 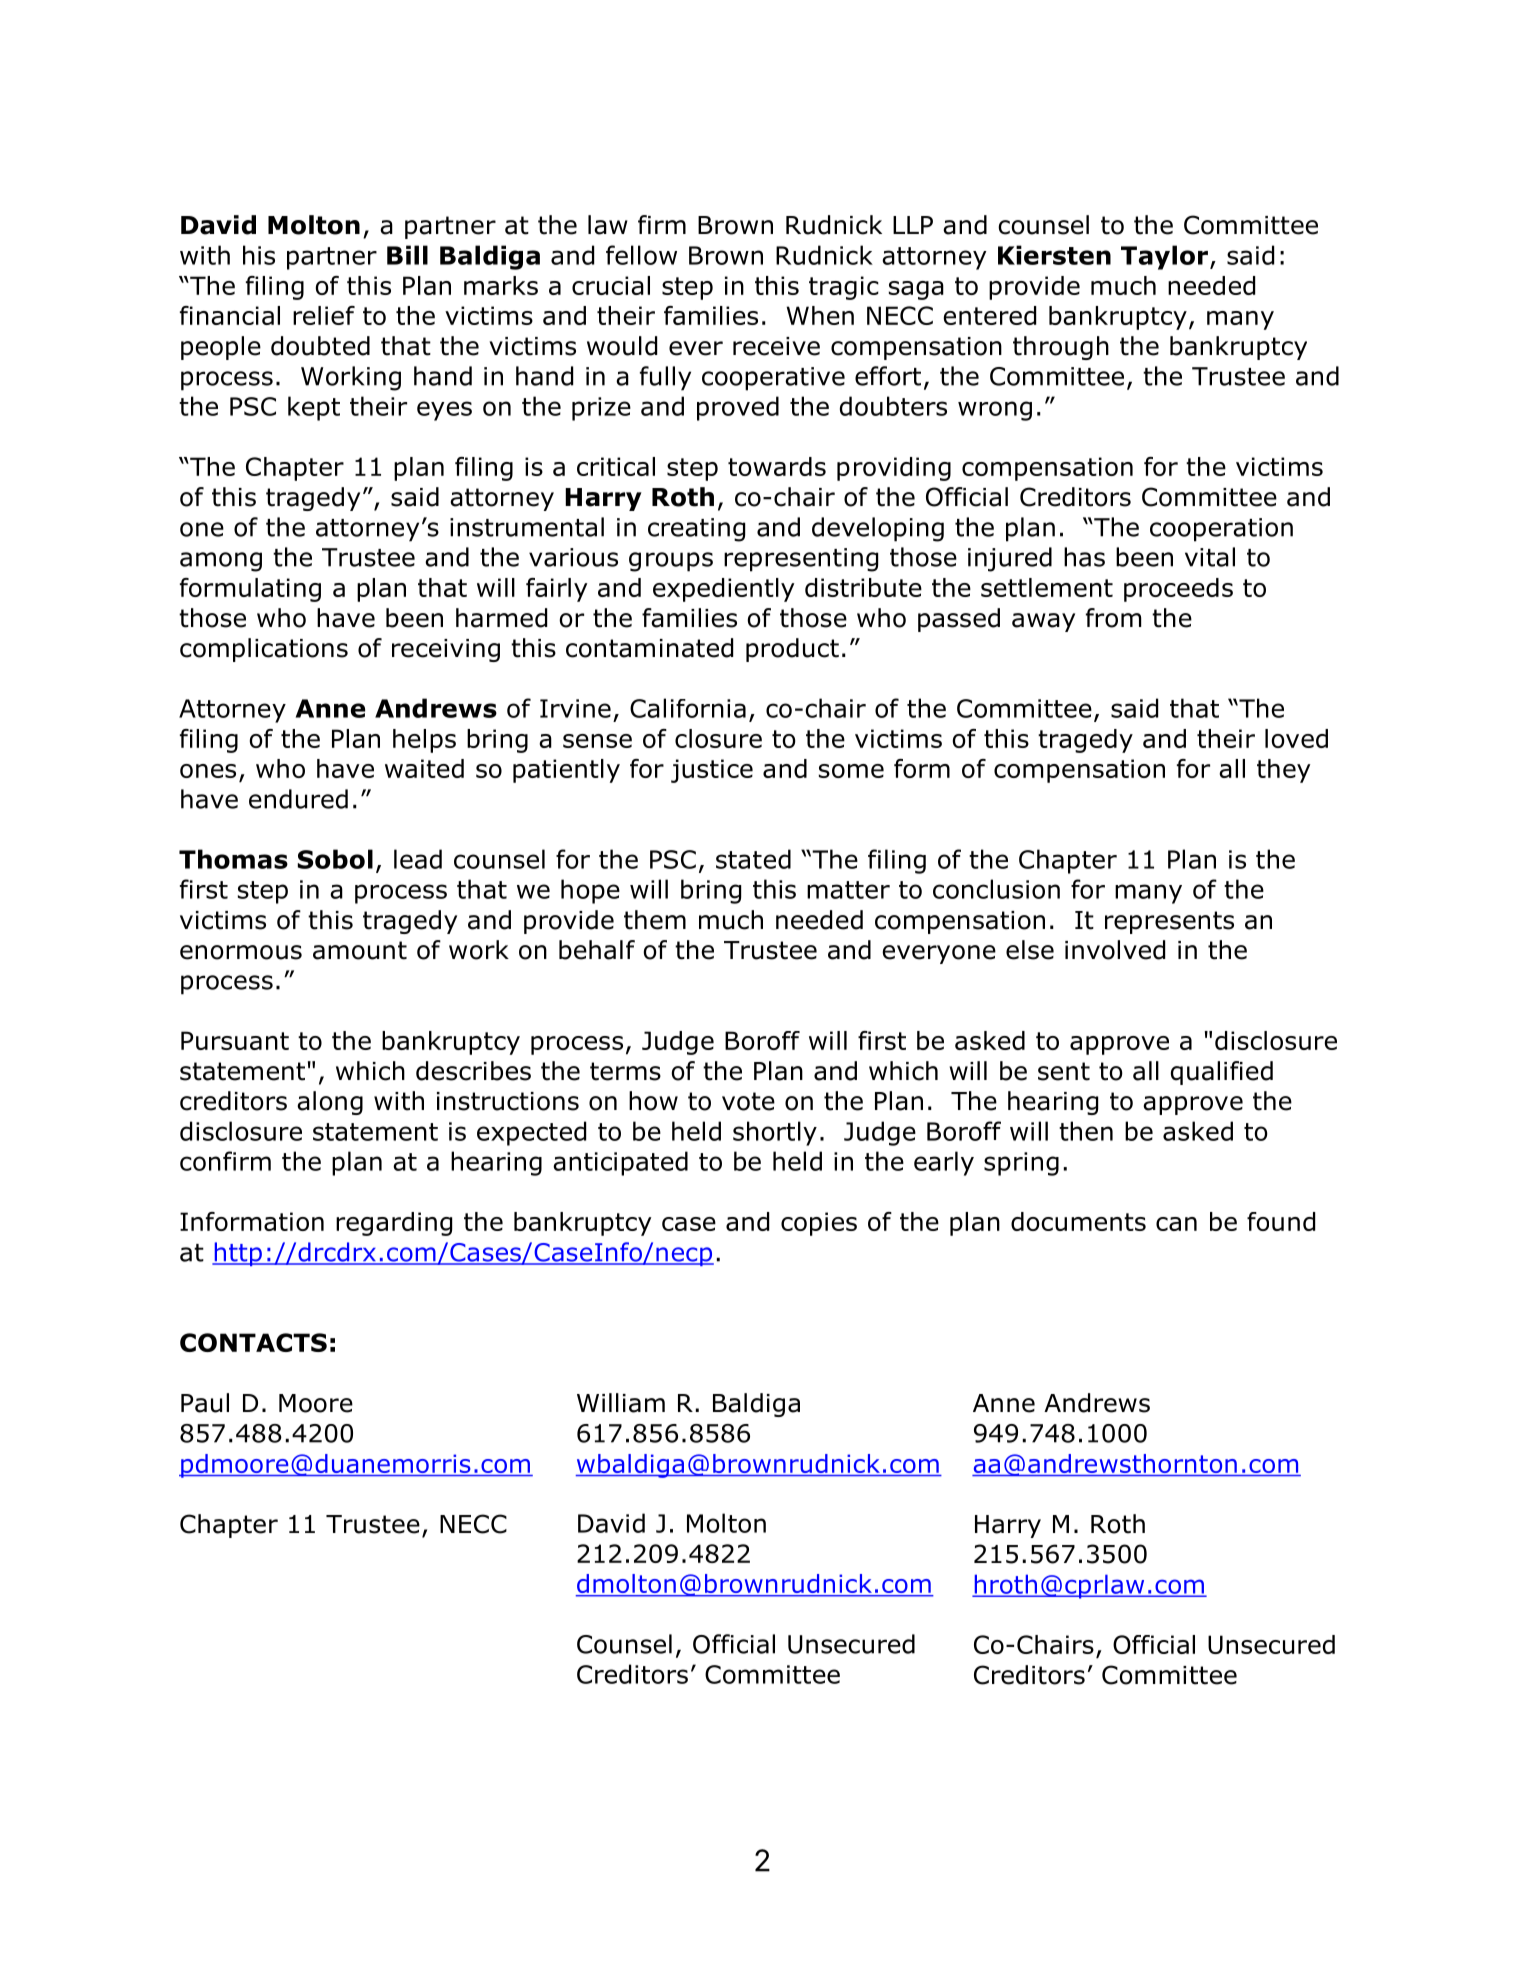 What do you see at coordinates (844, 288) in the screenshot?
I see `tragic` at bounding box center [844, 288].
